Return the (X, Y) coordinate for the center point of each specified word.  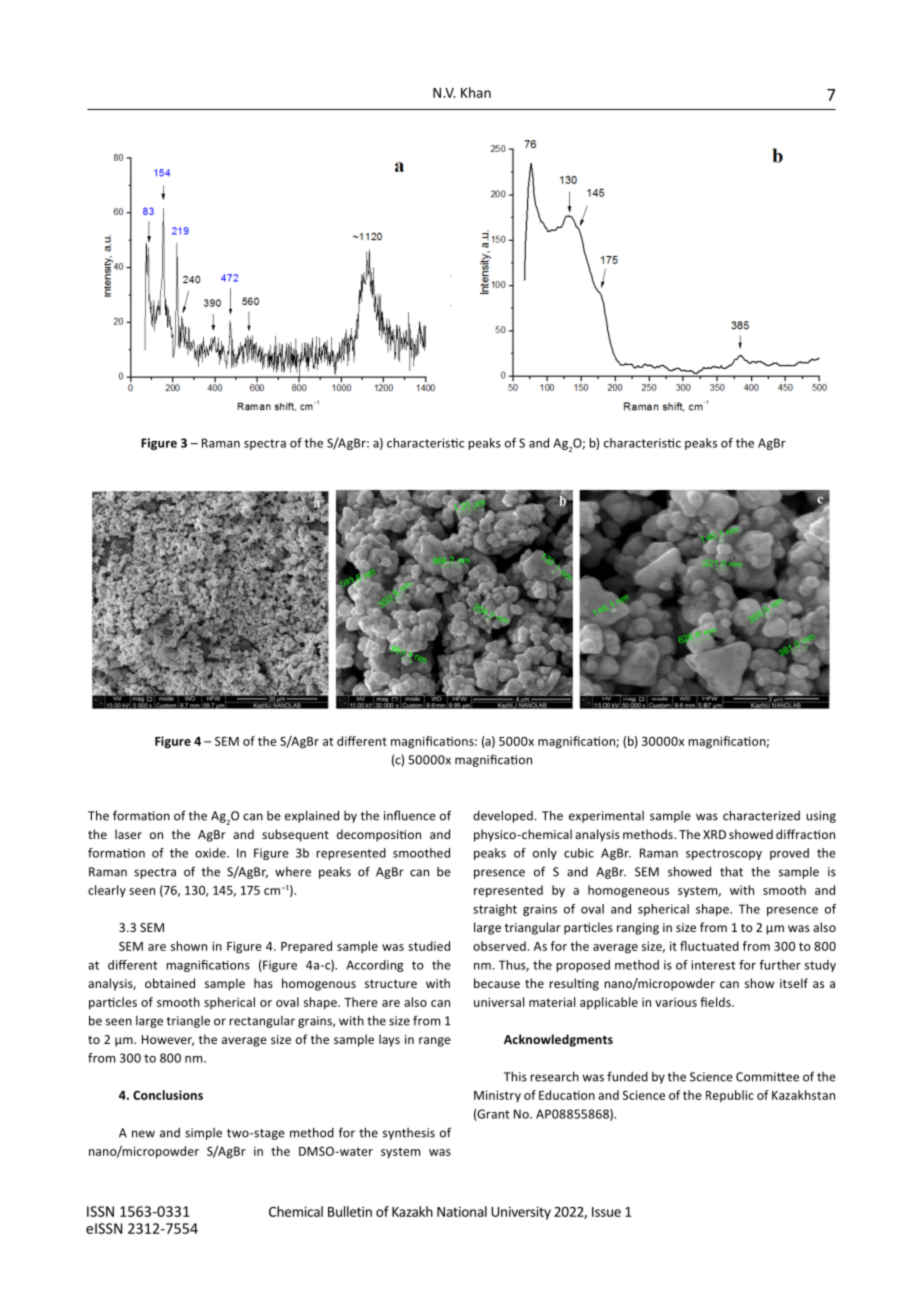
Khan (476, 92)
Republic (730, 1096)
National (462, 1211)
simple (203, 1134)
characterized (761, 815)
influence (410, 815)
